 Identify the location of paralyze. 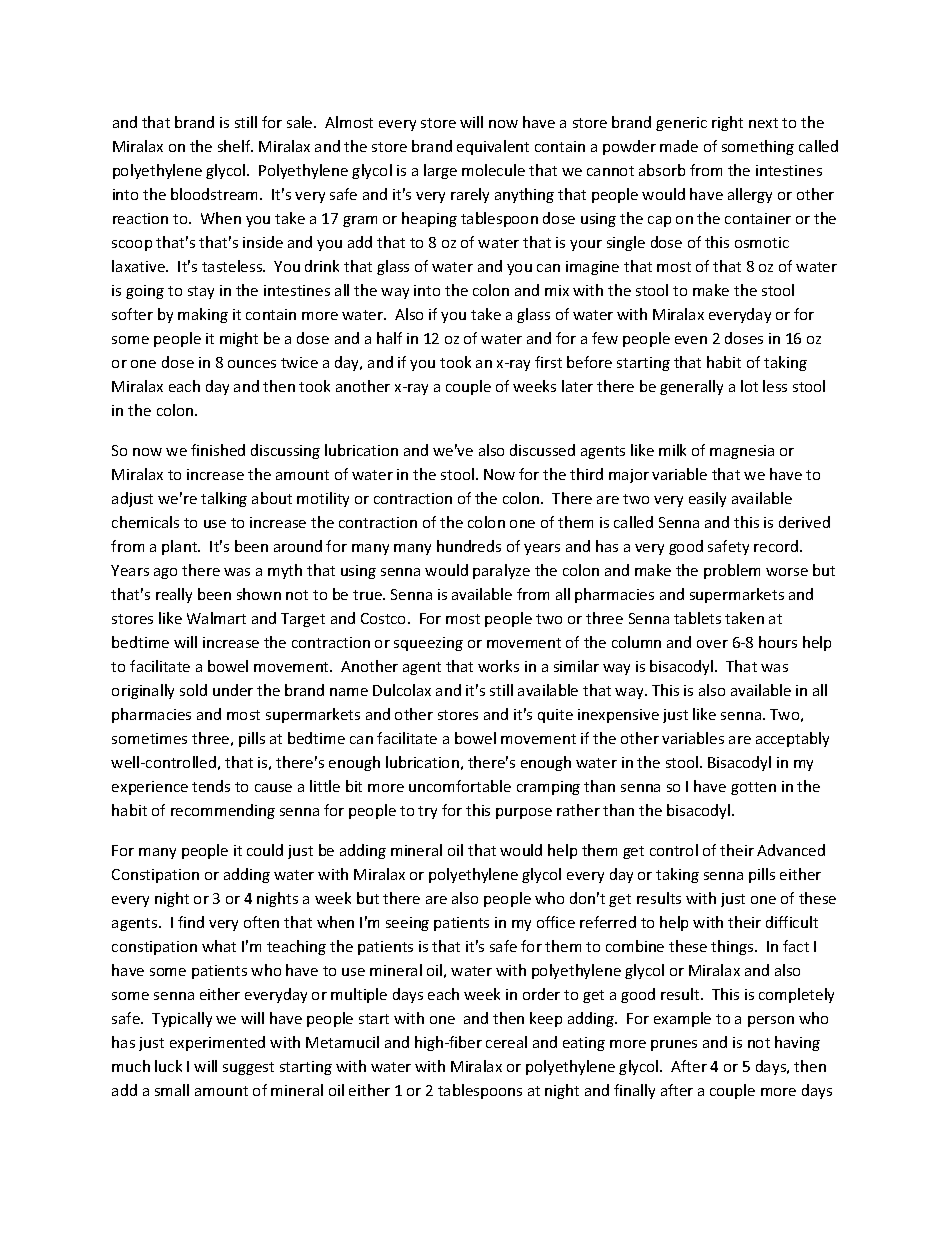
(501, 571).
